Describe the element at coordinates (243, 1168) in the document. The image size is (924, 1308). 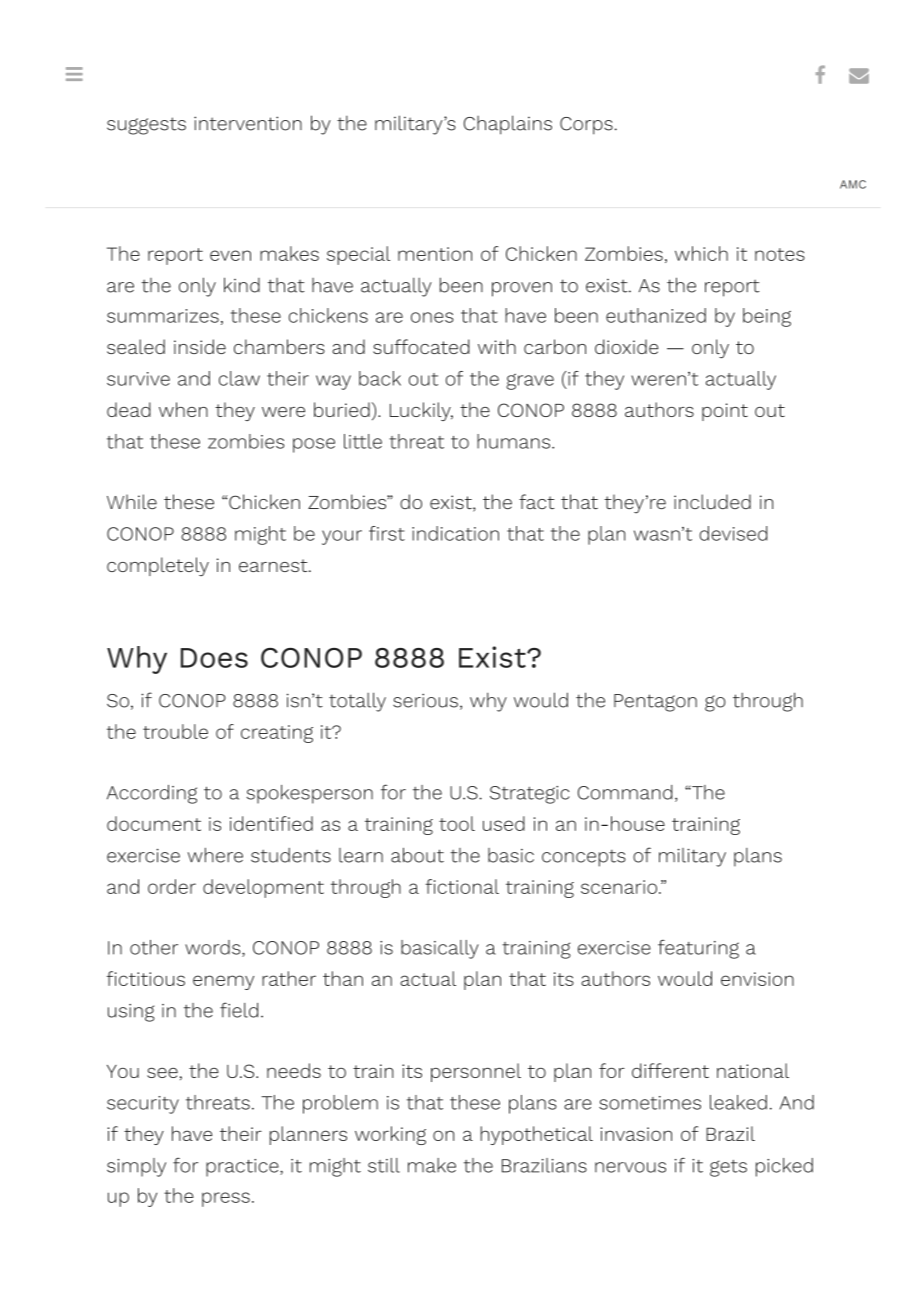
I see `practice` at that location.
